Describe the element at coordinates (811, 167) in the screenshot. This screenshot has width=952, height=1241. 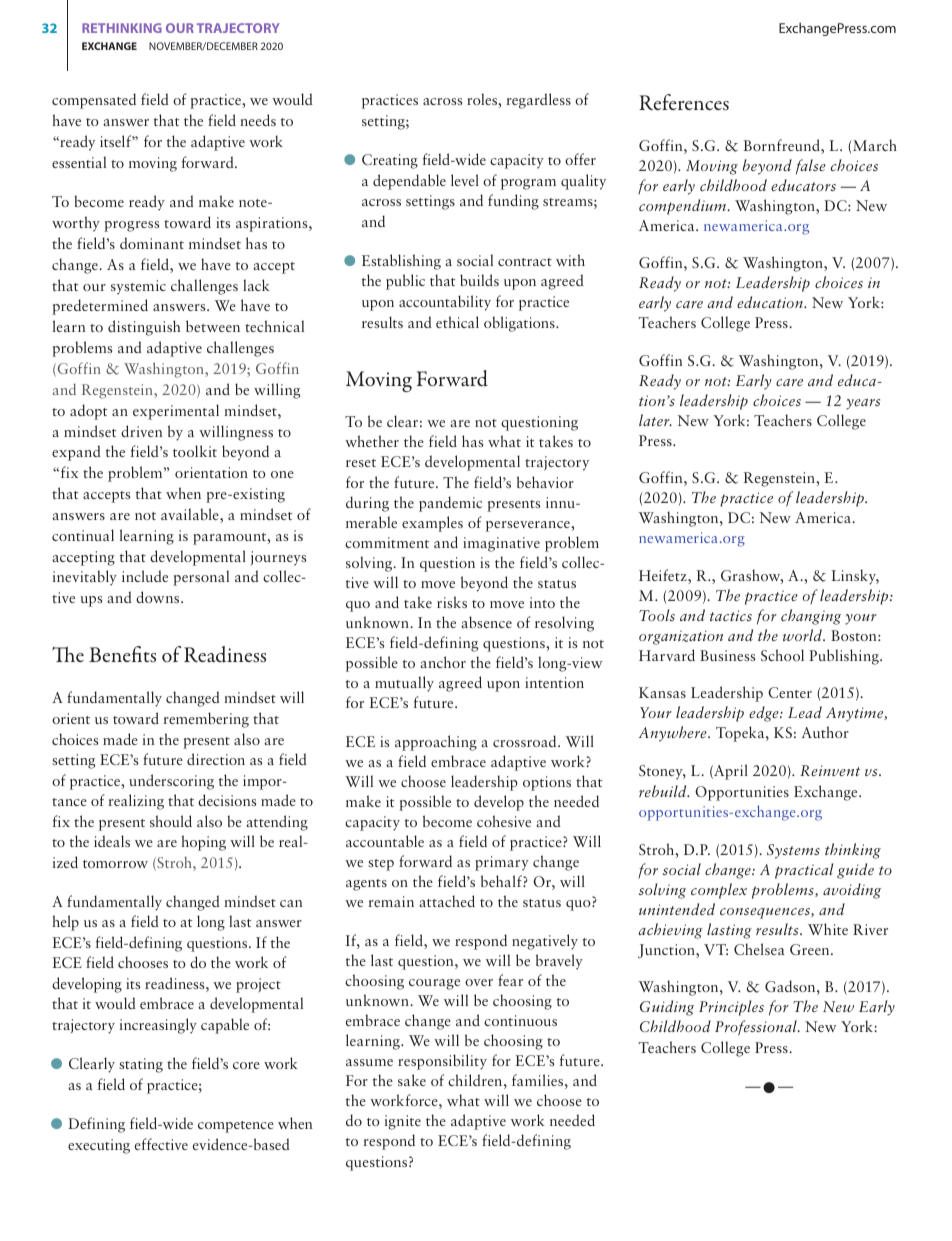
I see `false` at that location.
